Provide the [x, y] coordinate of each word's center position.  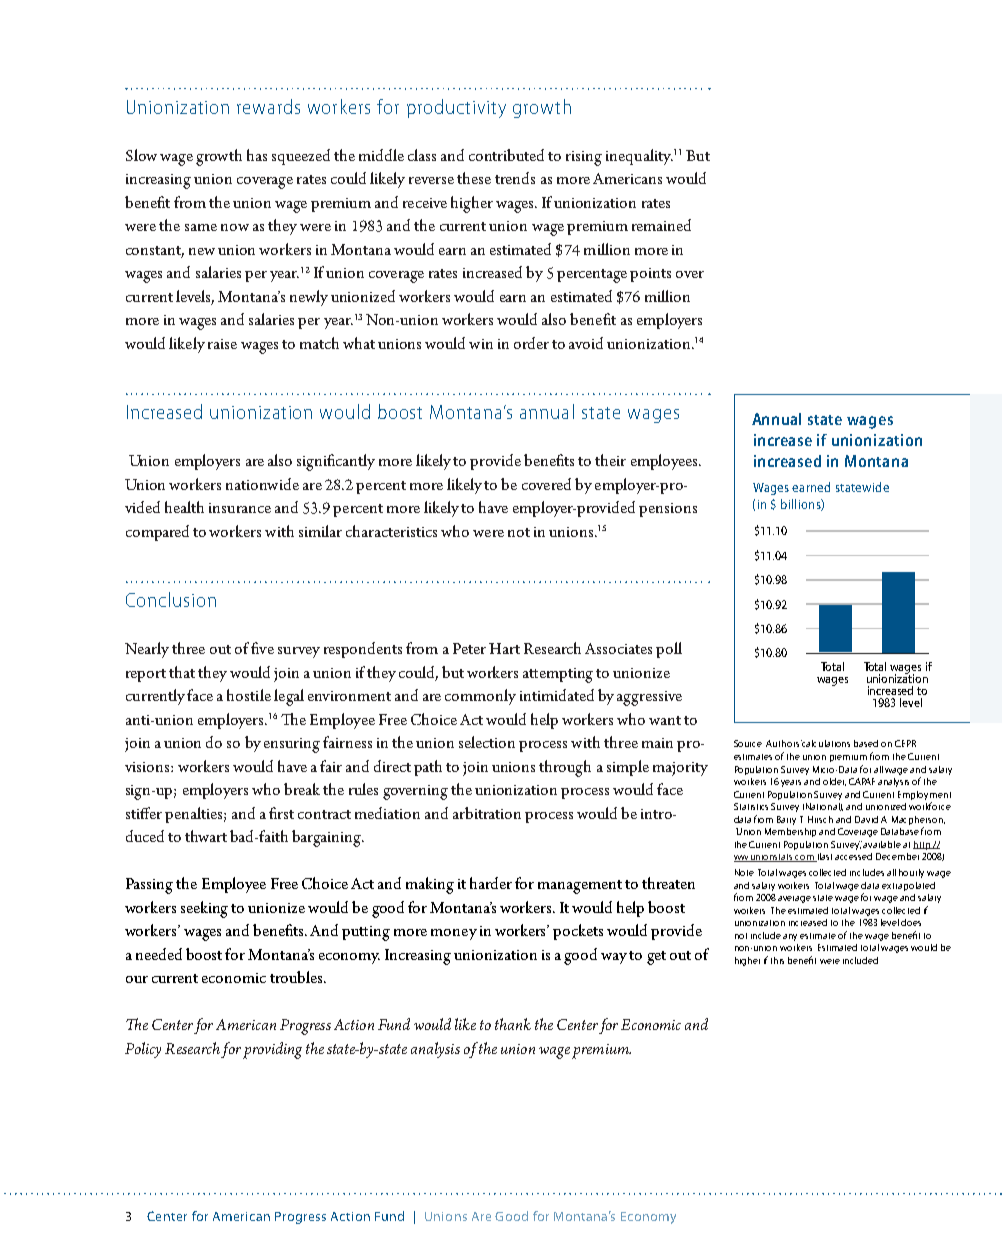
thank [513, 1024]
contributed [506, 155]
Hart [504, 648]
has [257, 155]
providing [272, 1050]
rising [584, 158]
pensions [668, 510]
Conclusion [171, 599]
